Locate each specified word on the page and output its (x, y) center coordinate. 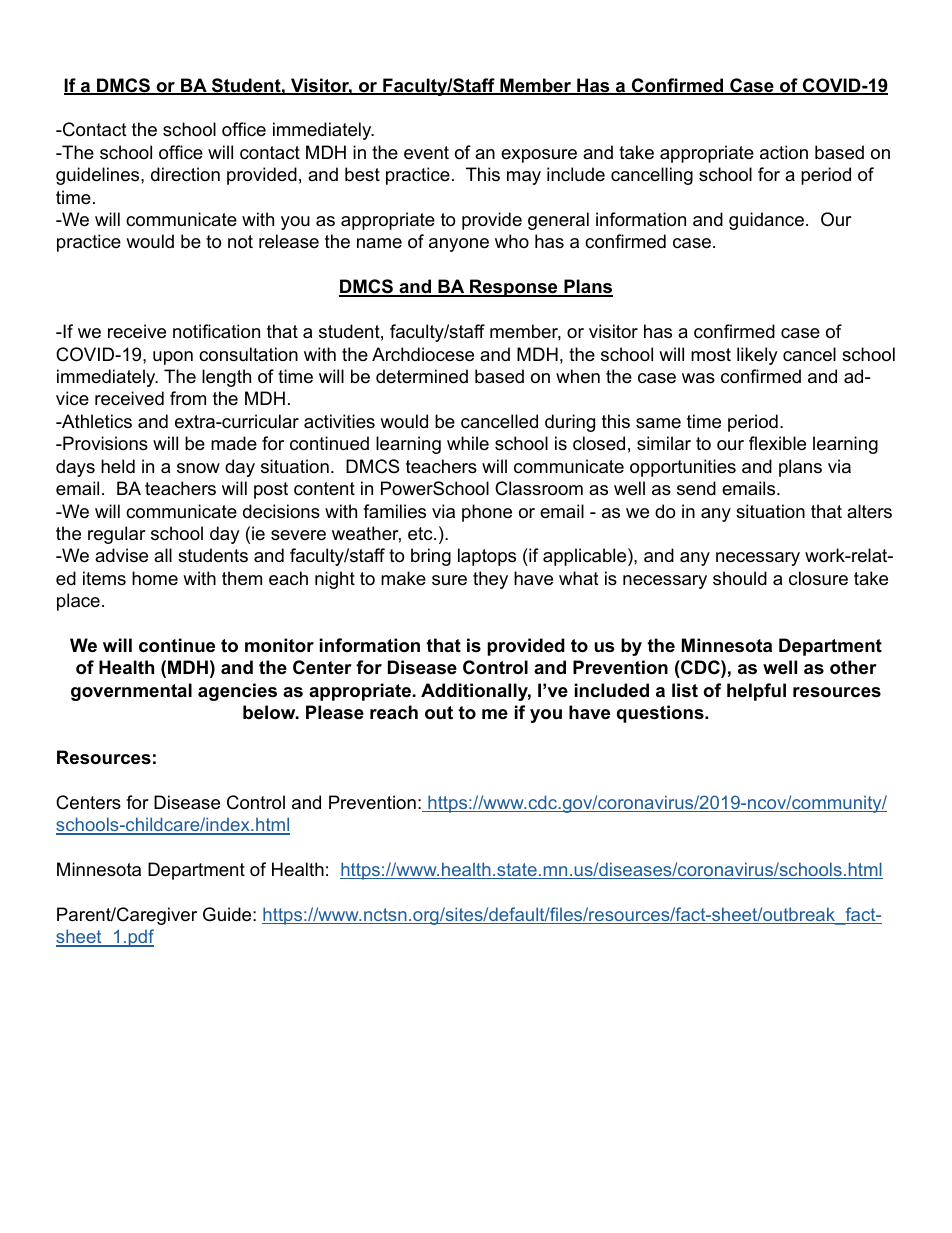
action (784, 152)
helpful (756, 692)
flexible (777, 443)
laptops (487, 557)
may (524, 178)
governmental (131, 692)
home (155, 578)
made (234, 443)
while (468, 443)
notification (216, 331)
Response (514, 288)
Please (335, 712)
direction (185, 174)
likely (757, 356)
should (740, 578)
